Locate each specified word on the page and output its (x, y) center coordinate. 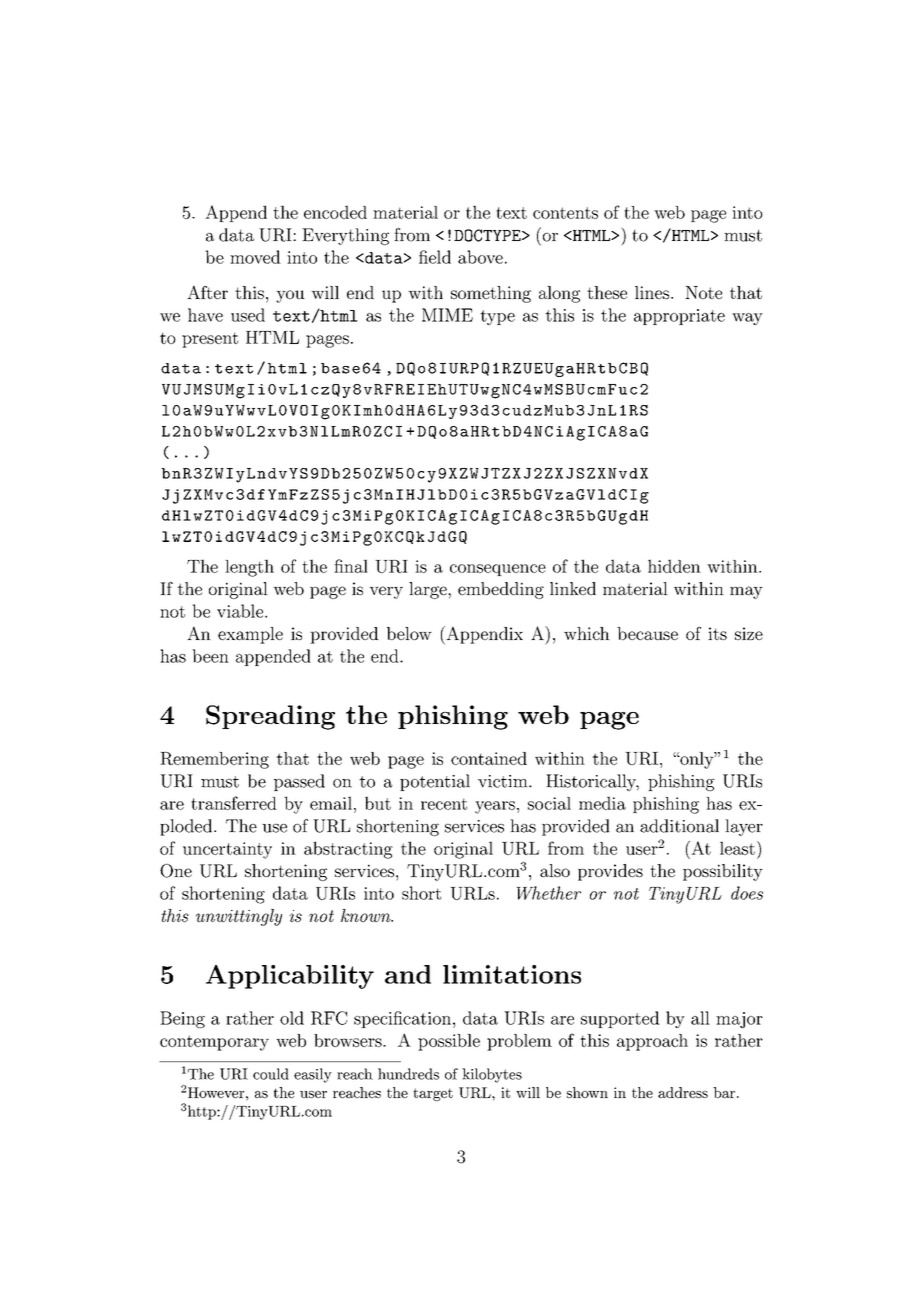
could (271, 1074)
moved (255, 257)
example (250, 635)
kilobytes (492, 1075)
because (647, 633)
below (409, 633)
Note (703, 292)
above (480, 257)
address (683, 1092)
